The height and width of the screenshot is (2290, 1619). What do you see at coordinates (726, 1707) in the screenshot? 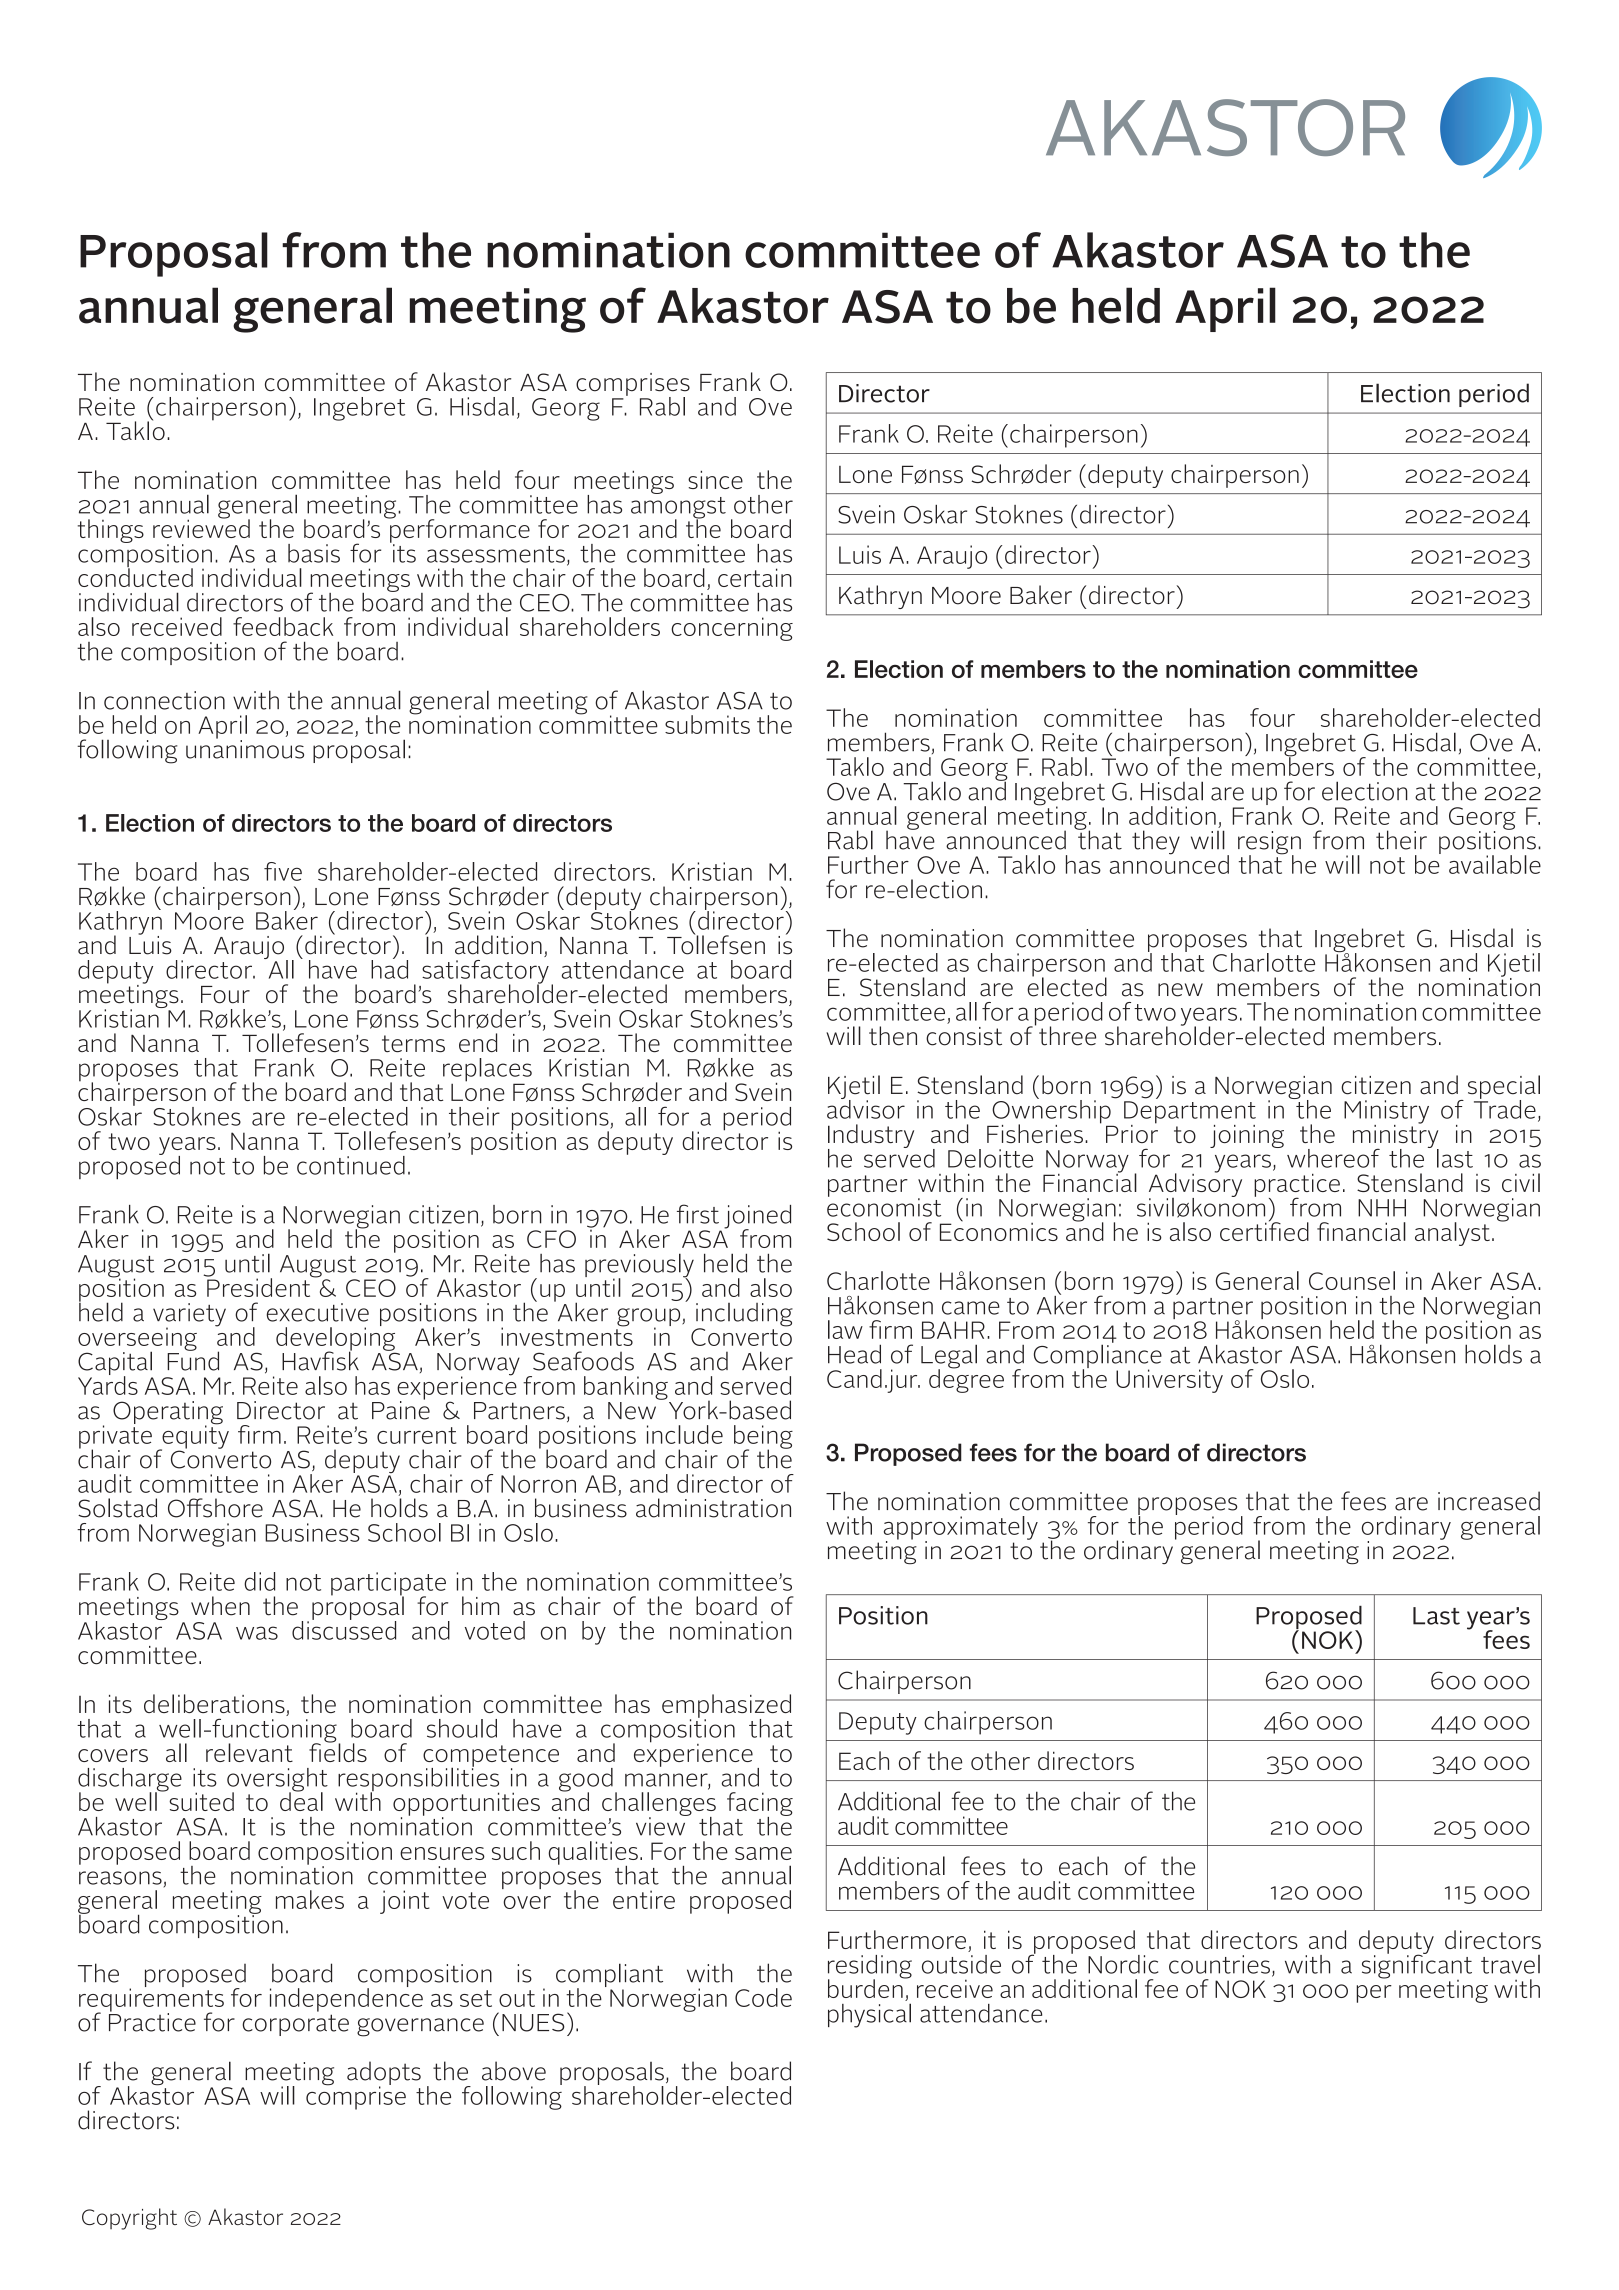
I see `emphasized` at bounding box center [726, 1707].
